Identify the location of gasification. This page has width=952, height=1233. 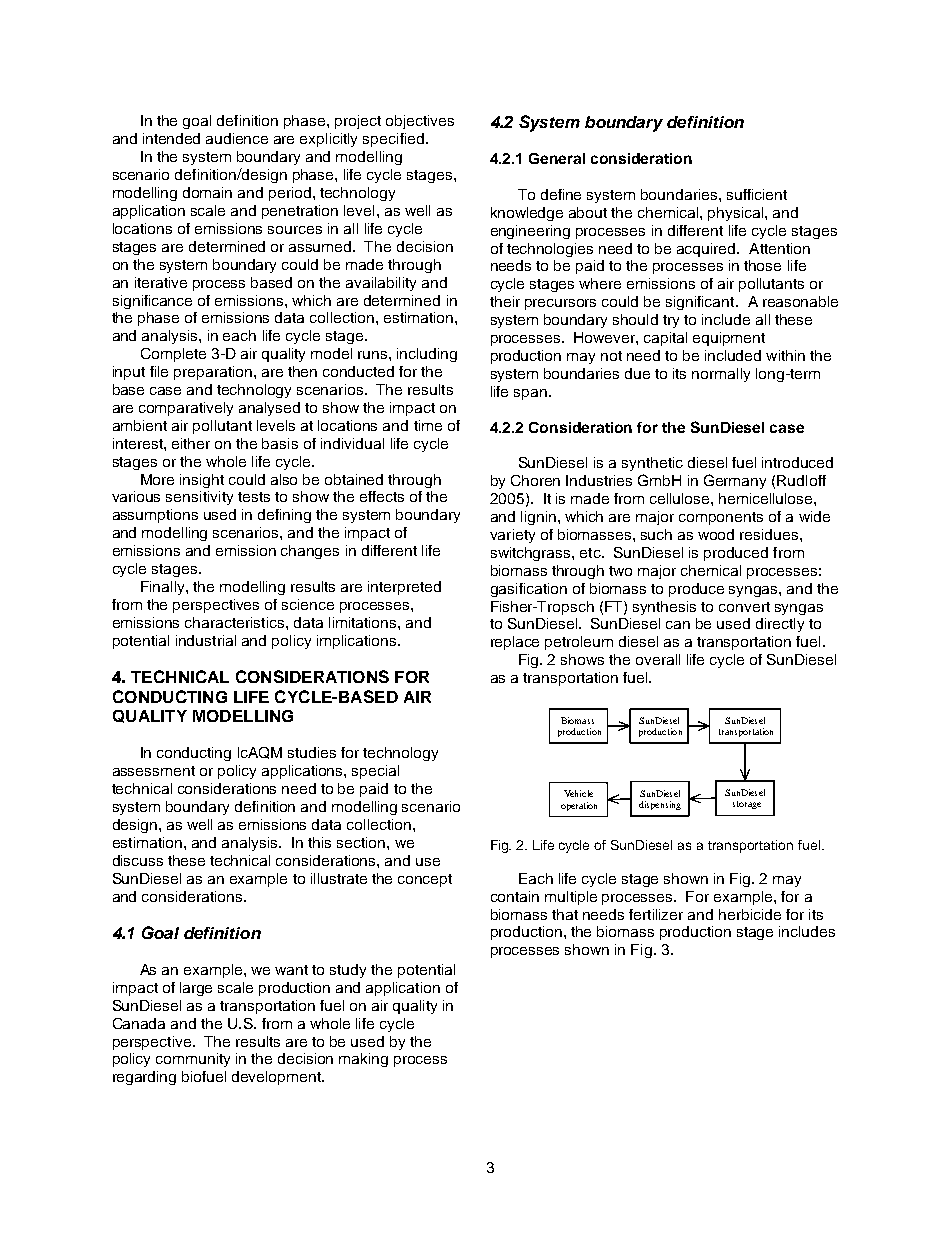
(529, 590).
